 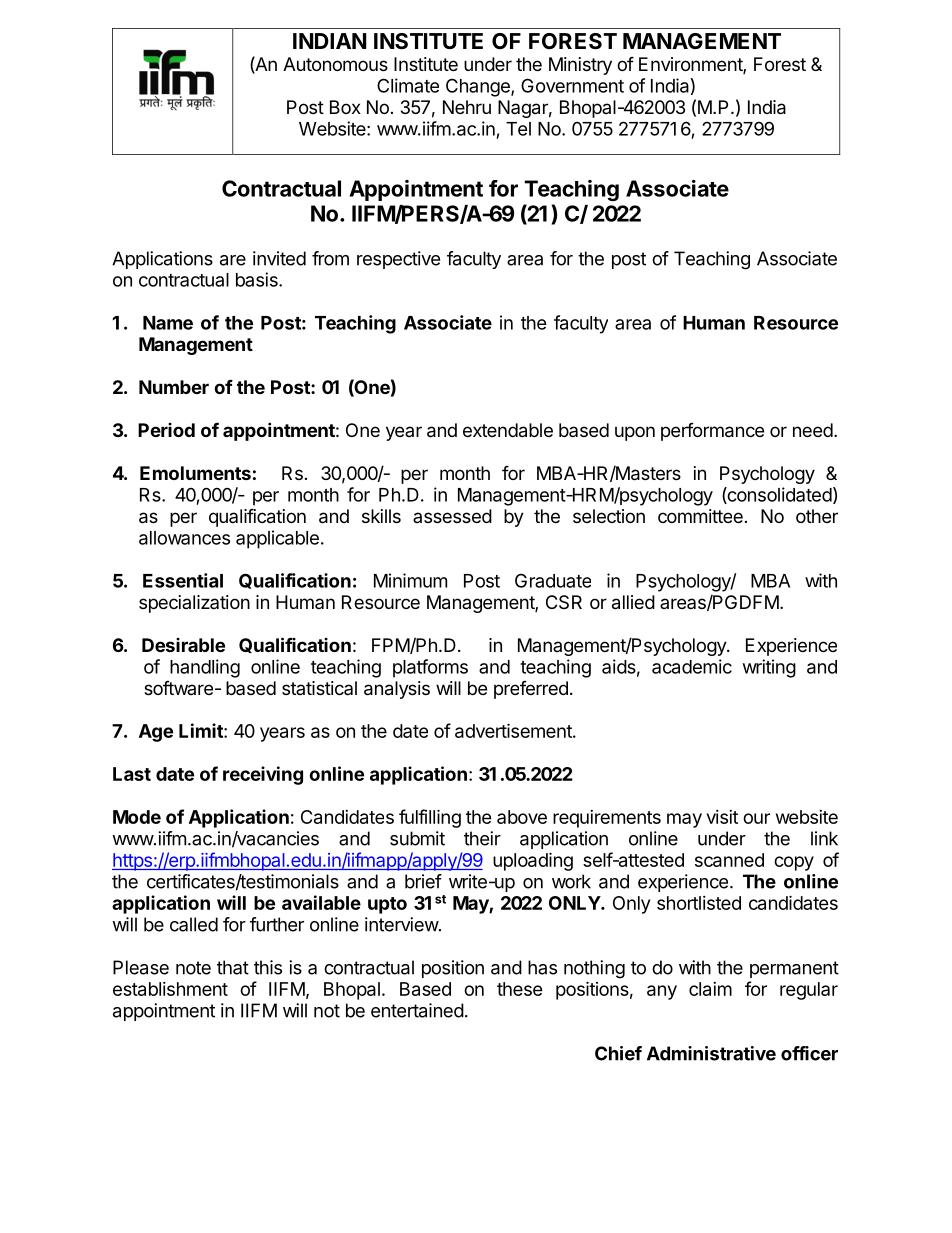 I want to click on performance, so click(x=712, y=432).
